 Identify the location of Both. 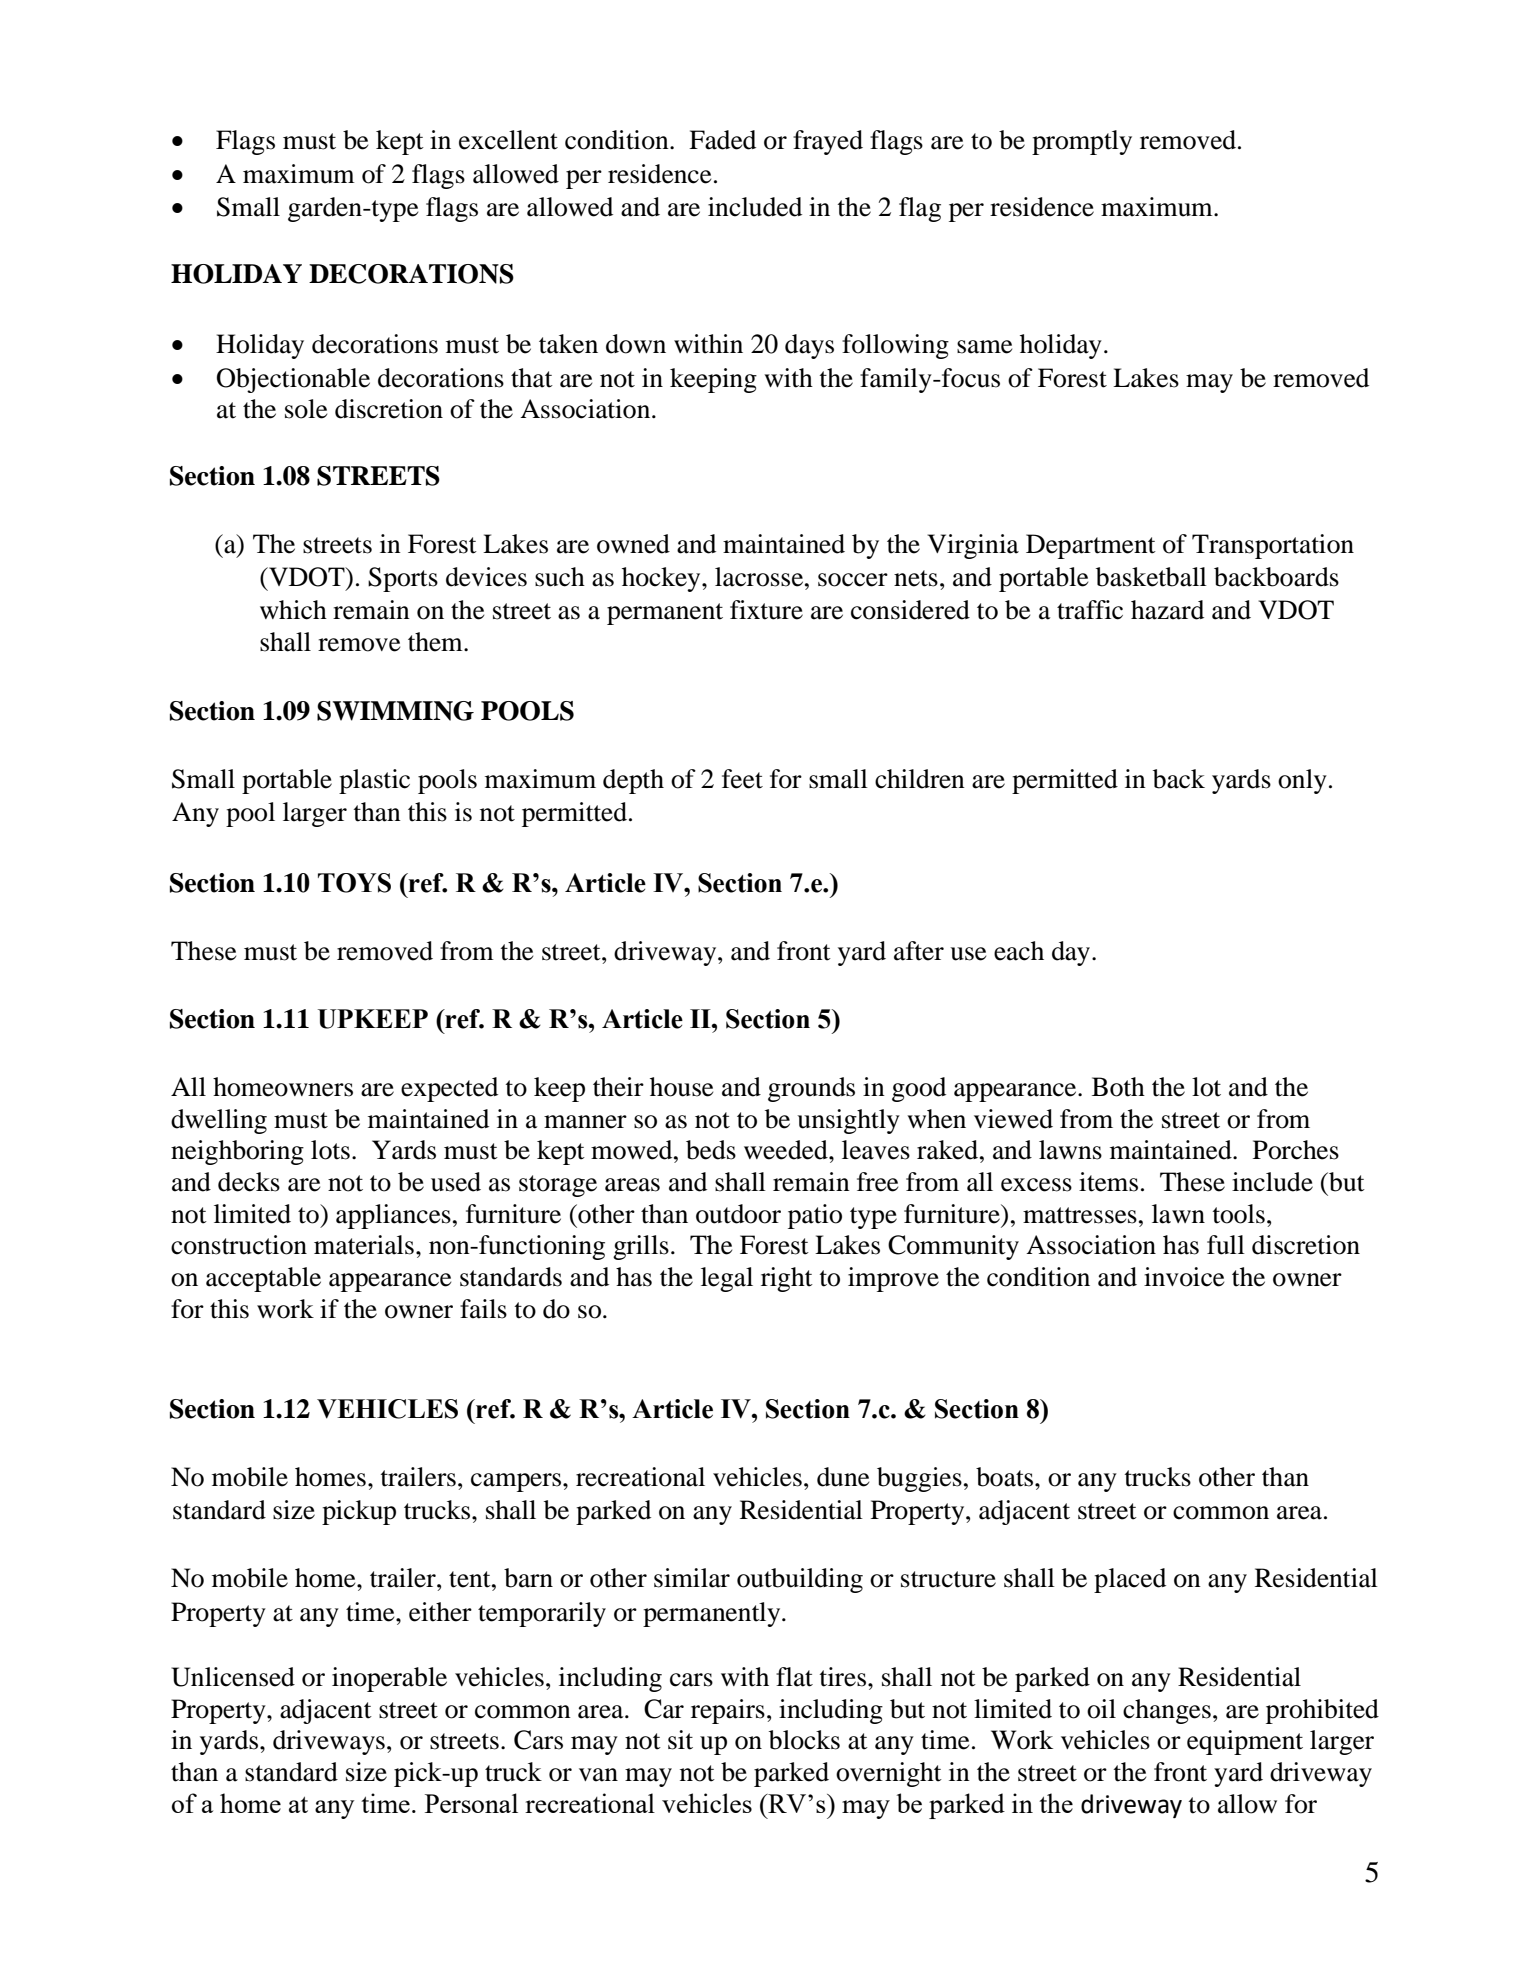
(1118, 1087).
